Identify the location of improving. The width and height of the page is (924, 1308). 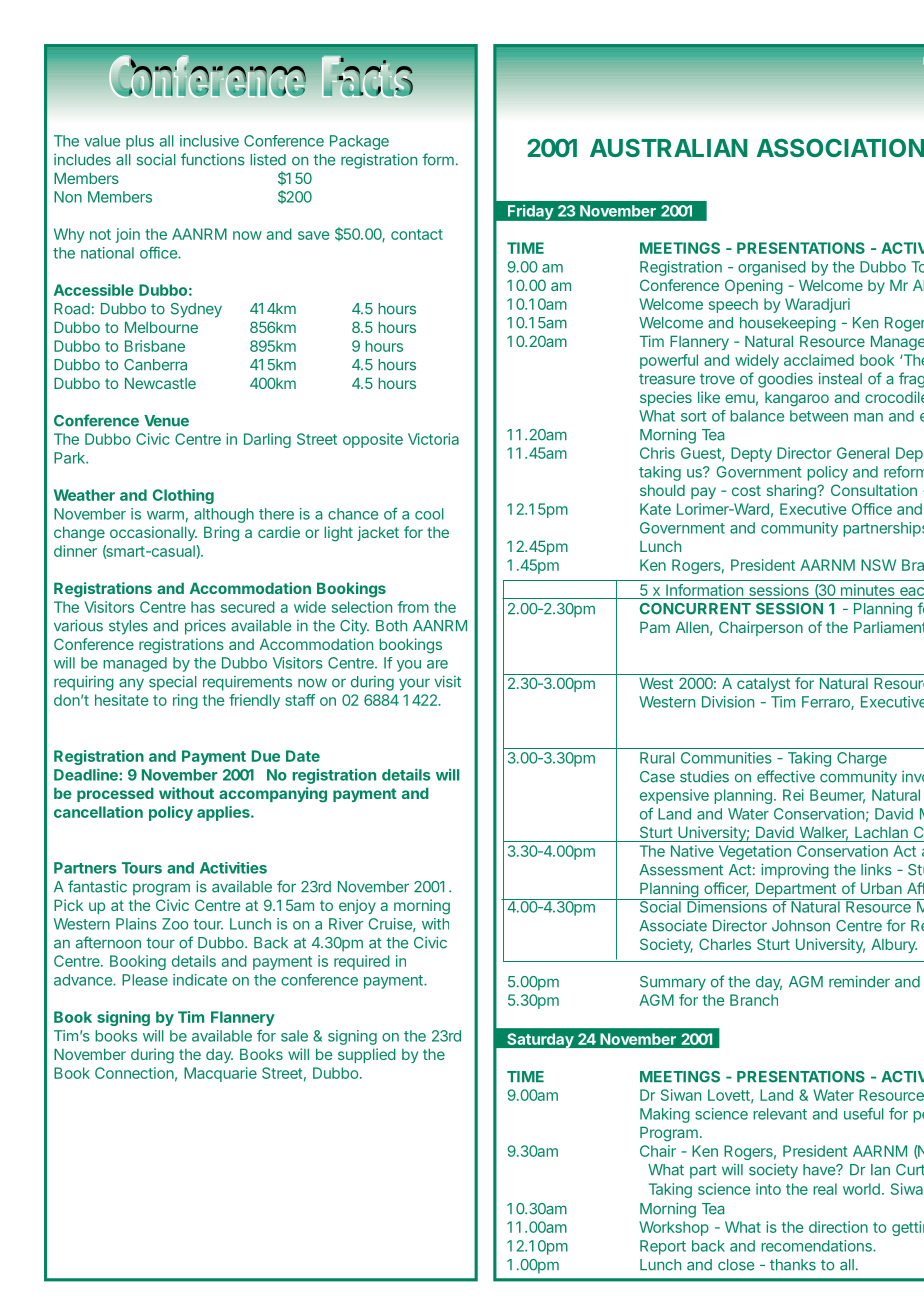
(795, 871).
